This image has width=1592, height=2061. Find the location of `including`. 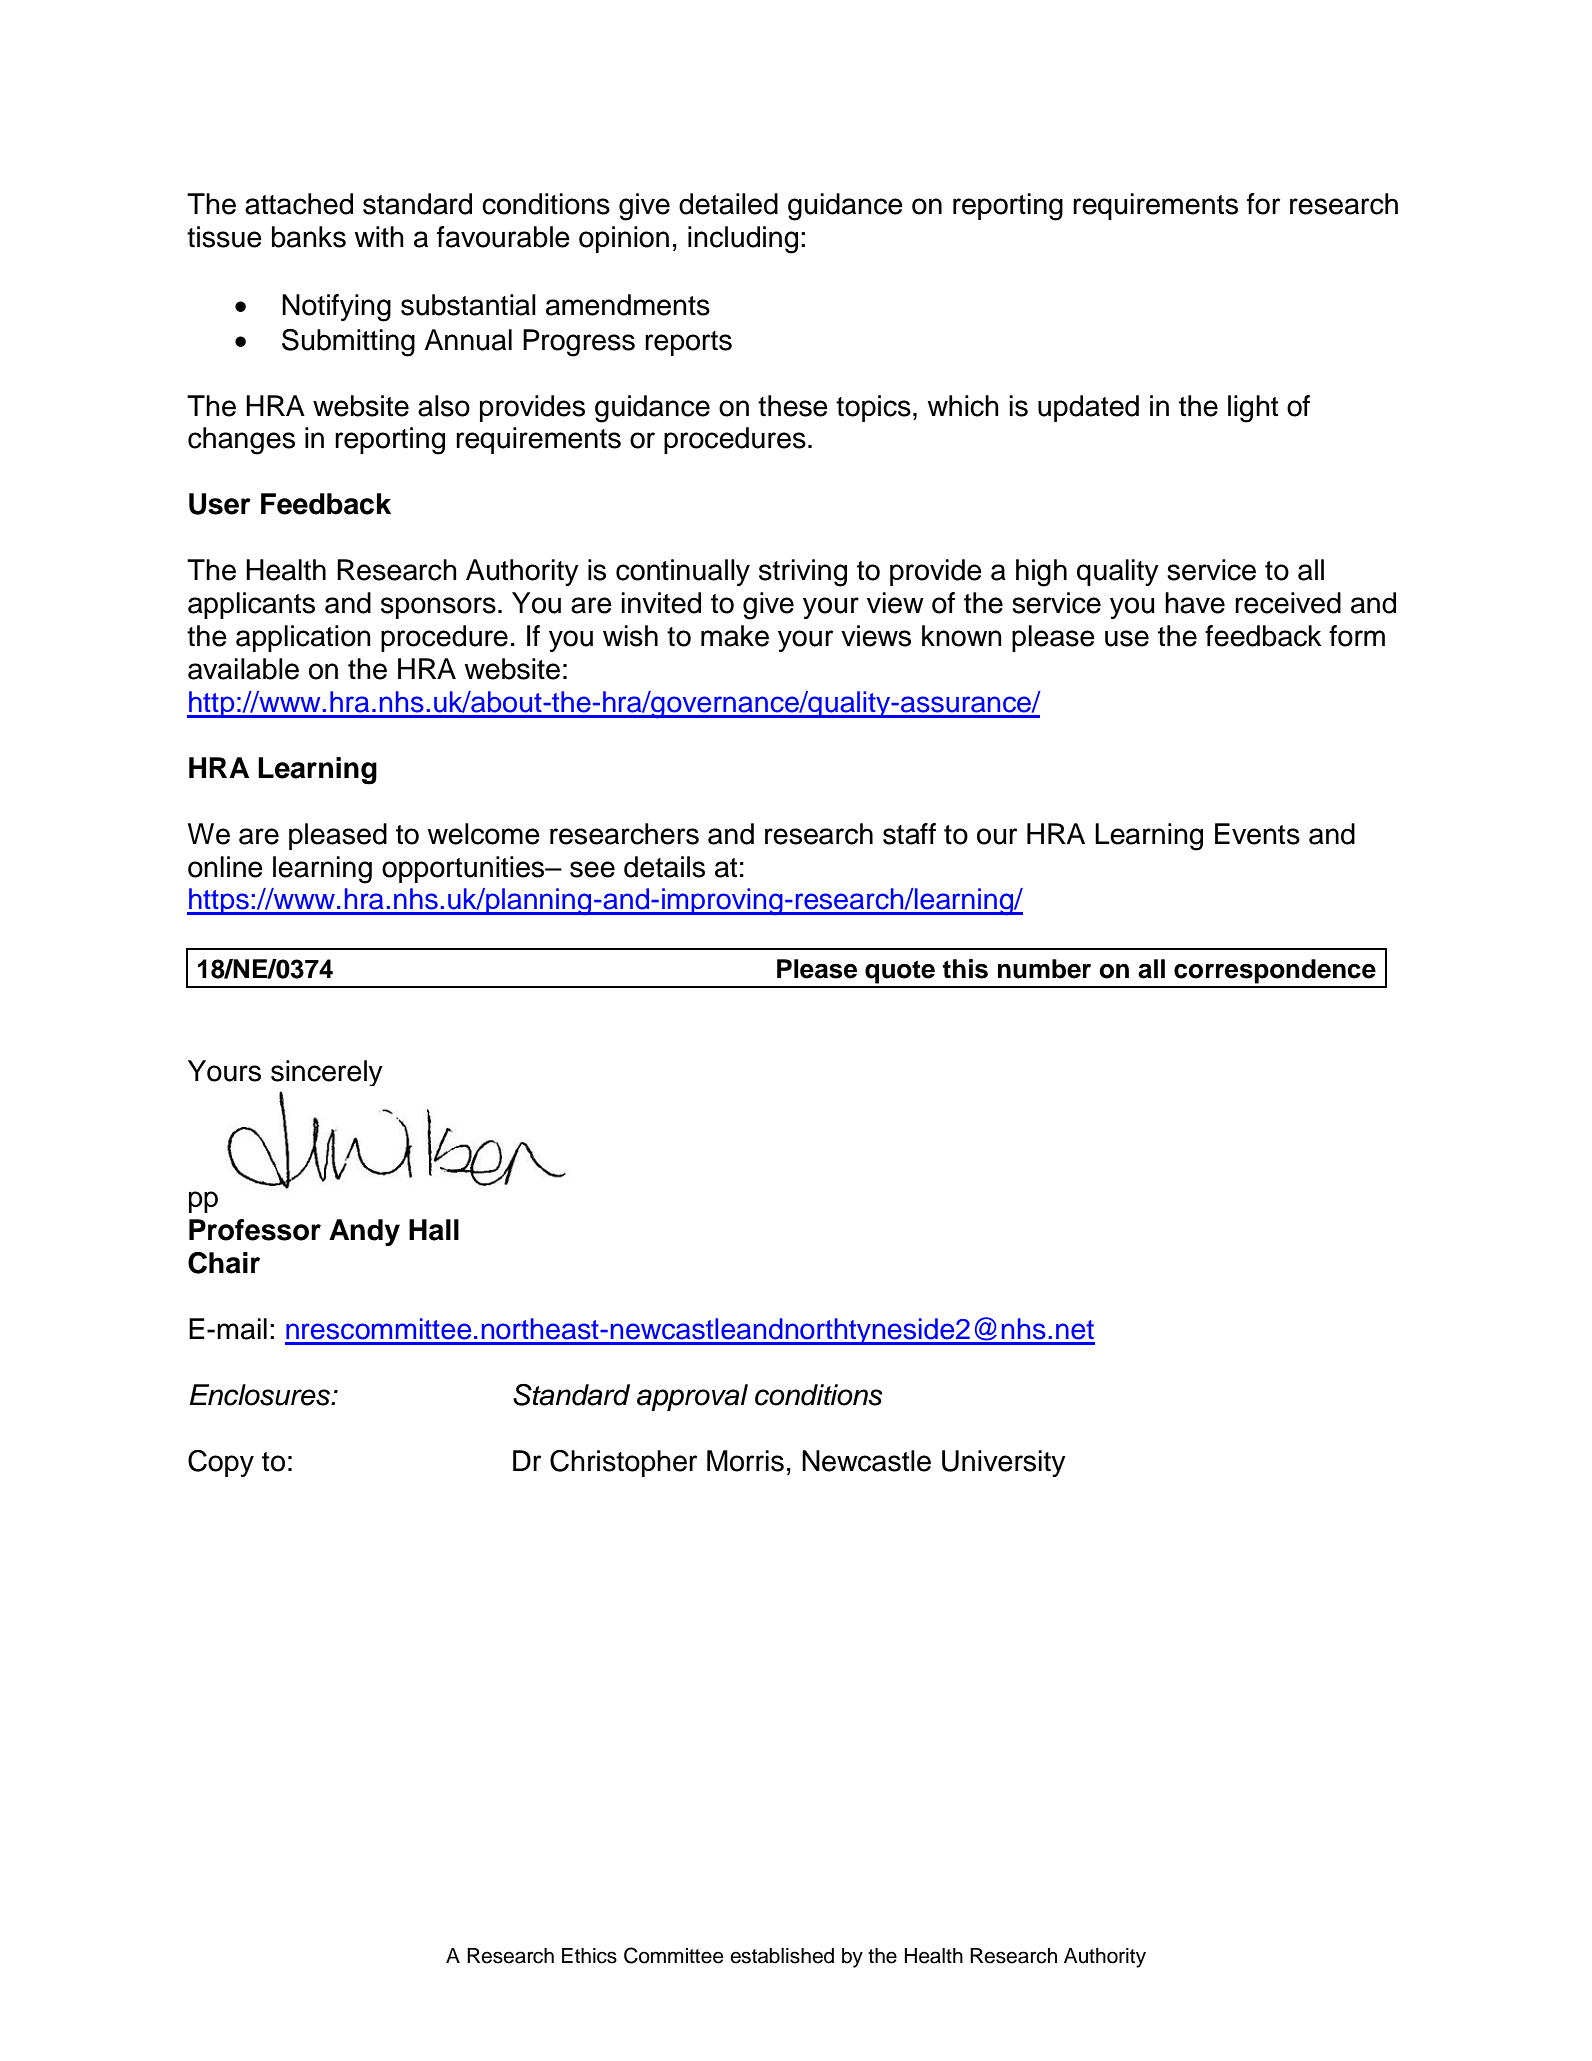

including is located at coordinates (743, 240).
